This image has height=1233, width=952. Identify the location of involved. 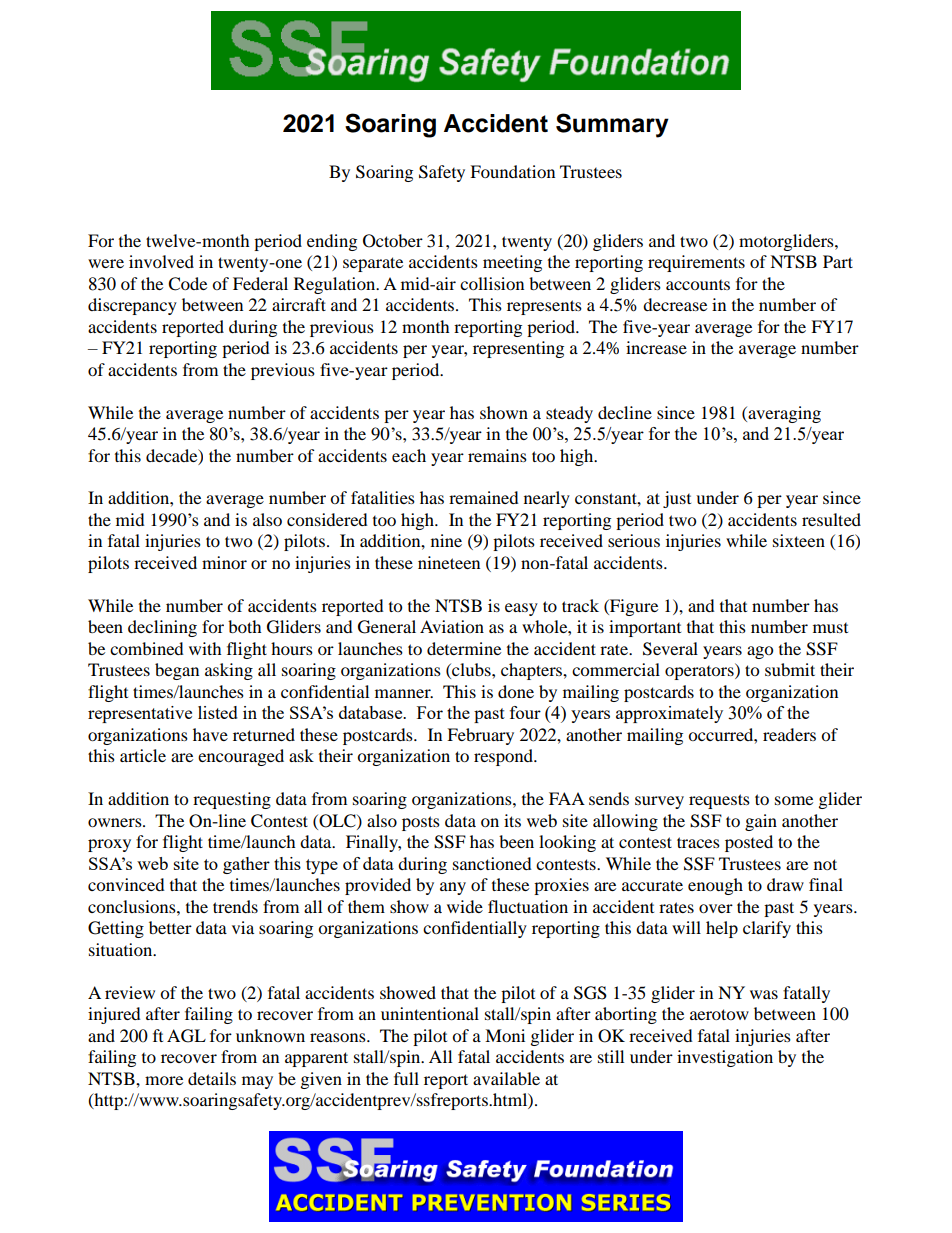
(161, 261).
